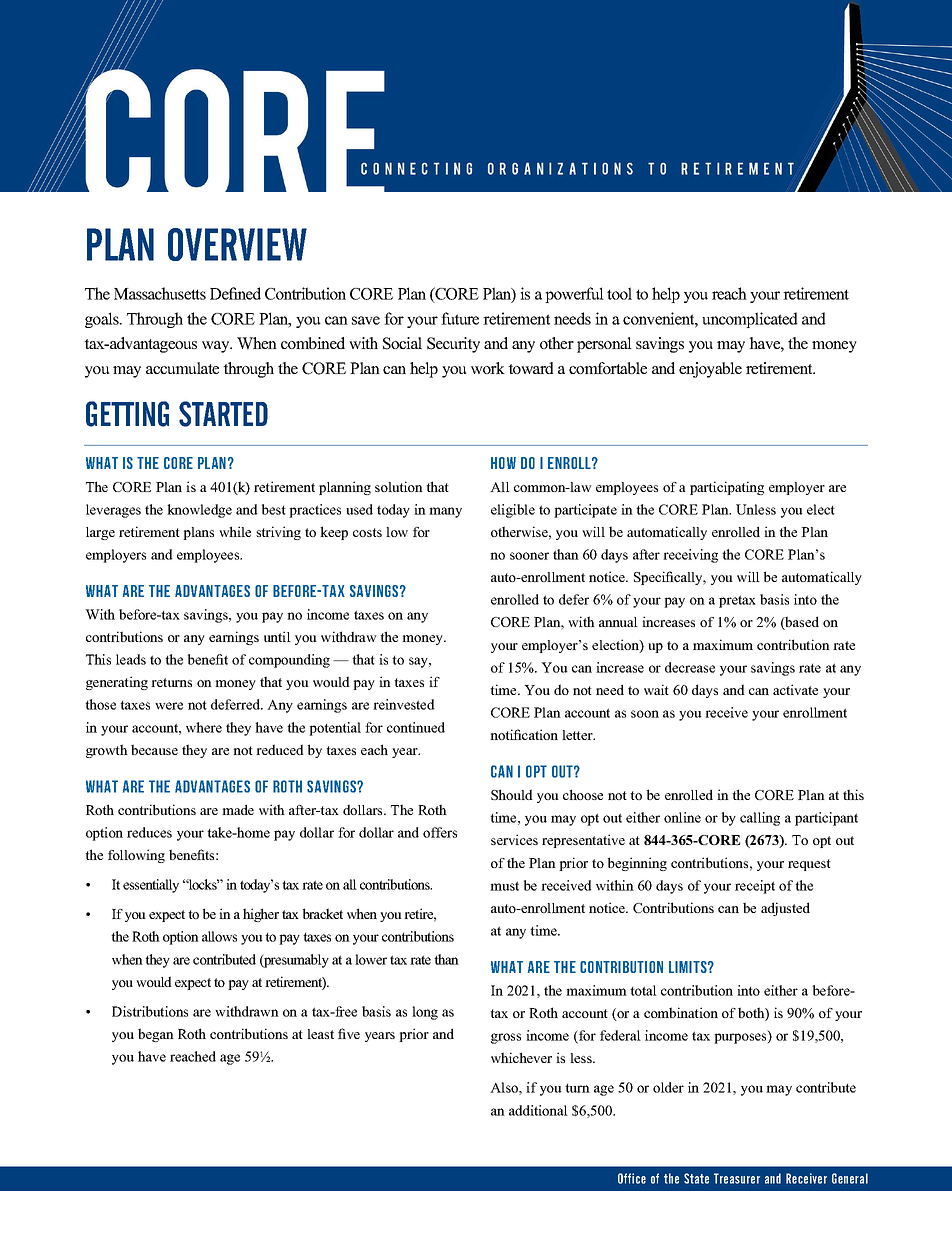 The height and width of the page is (1233, 952). Describe the element at coordinates (460, 318) in the page. I see `future` at that location.
